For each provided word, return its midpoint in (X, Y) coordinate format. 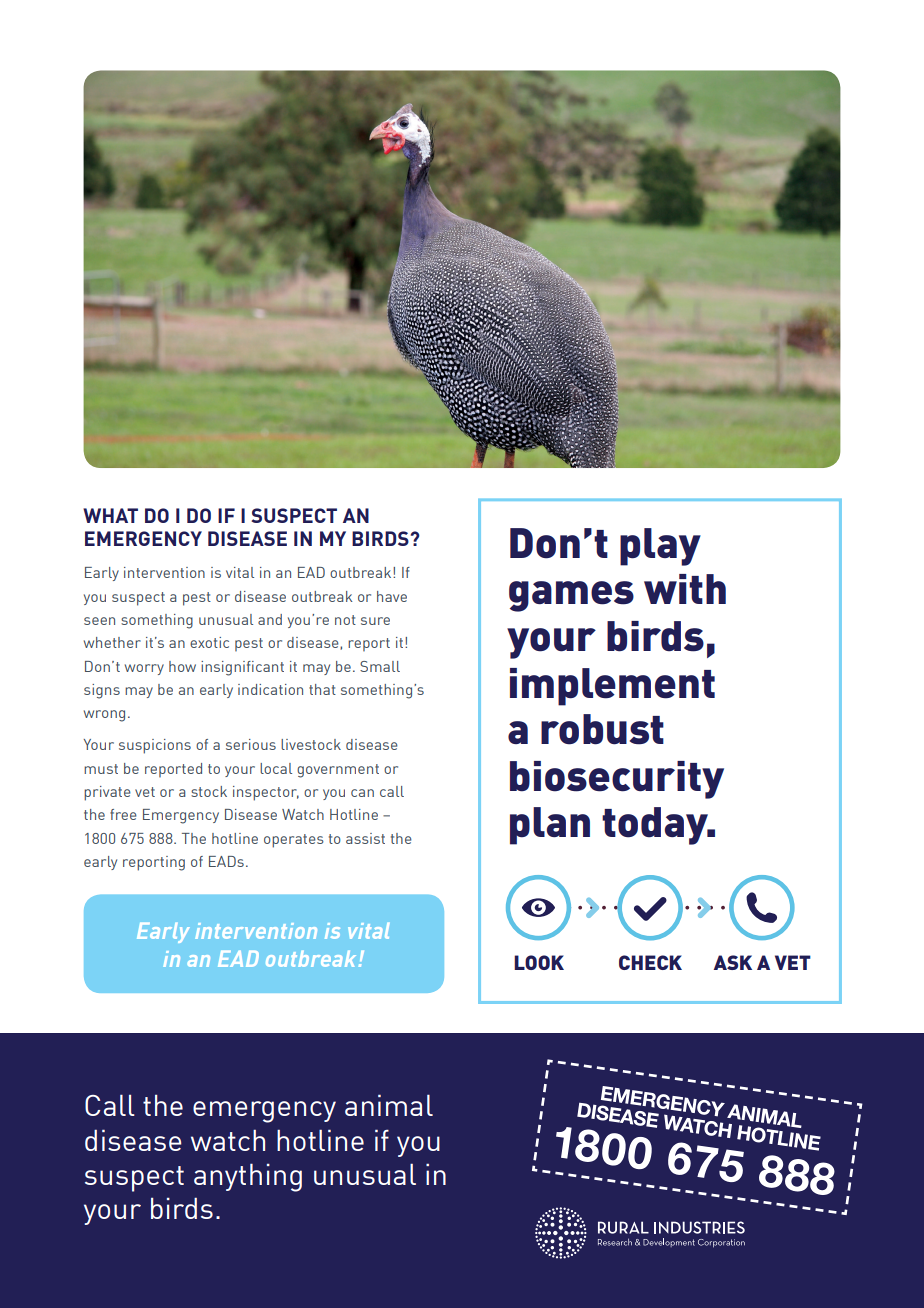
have (392, 596)
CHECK (650, 962)
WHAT (110, 515)
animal (389, 1105)
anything (248, 1177)
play (660, 547)
